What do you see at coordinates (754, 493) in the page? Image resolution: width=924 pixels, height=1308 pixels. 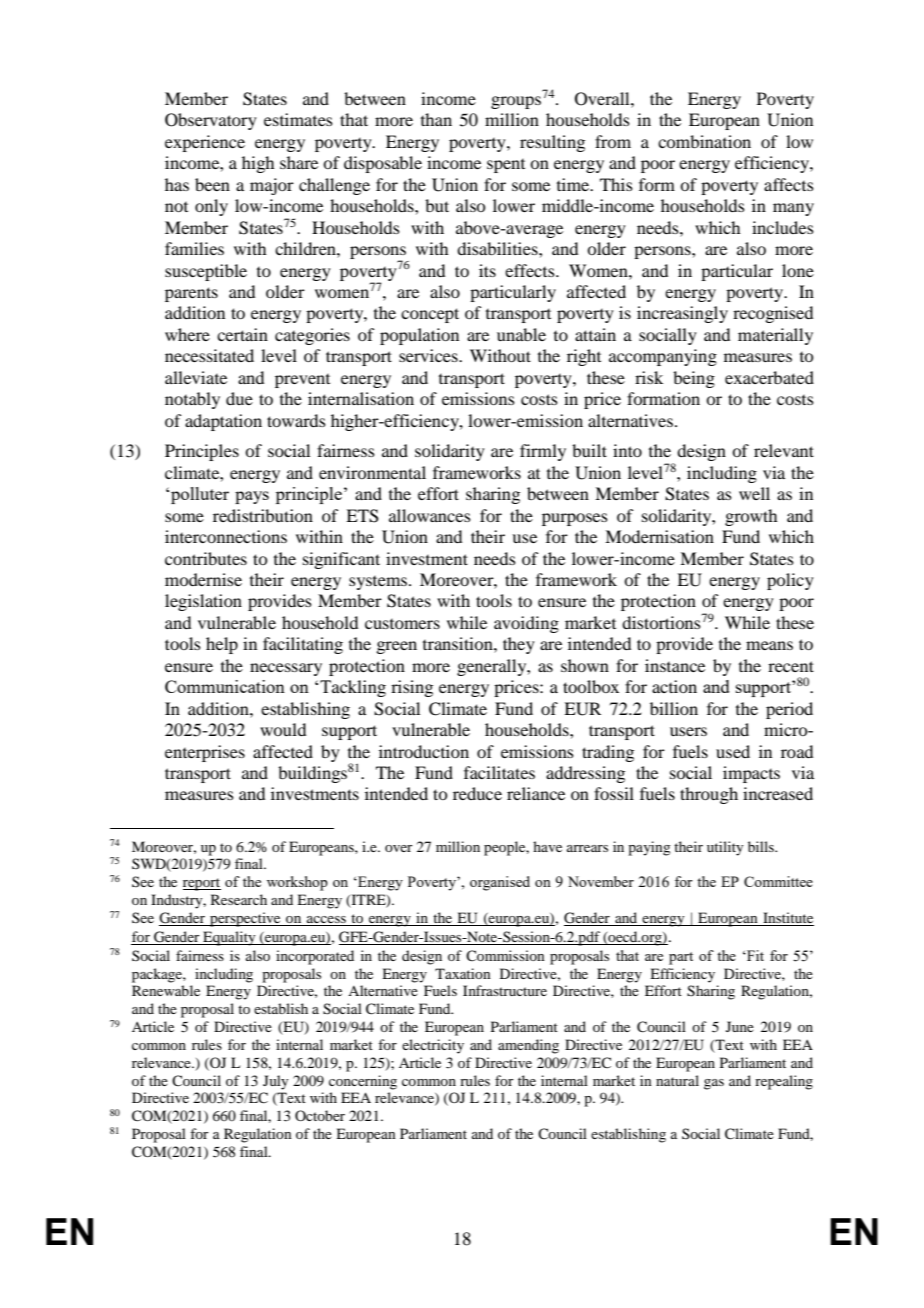 I see `well` at bounding box center [754, 493].
